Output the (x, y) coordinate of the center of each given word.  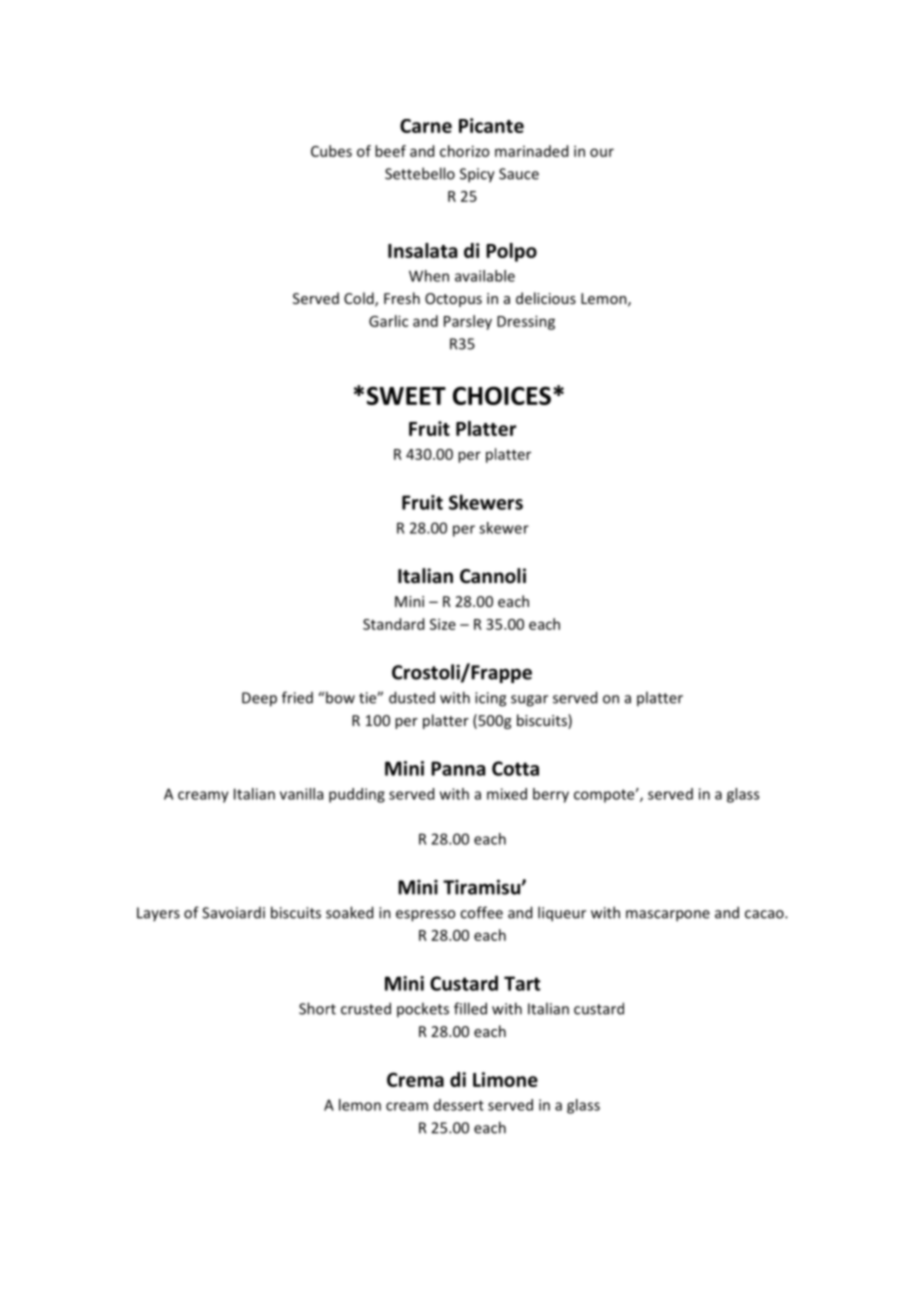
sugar (529, 701)
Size (443, 624)
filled (470, 1008)
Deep (259, 699)
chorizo (464, 151)
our (602, 152)
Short (317, 1008)
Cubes (331, 151)
